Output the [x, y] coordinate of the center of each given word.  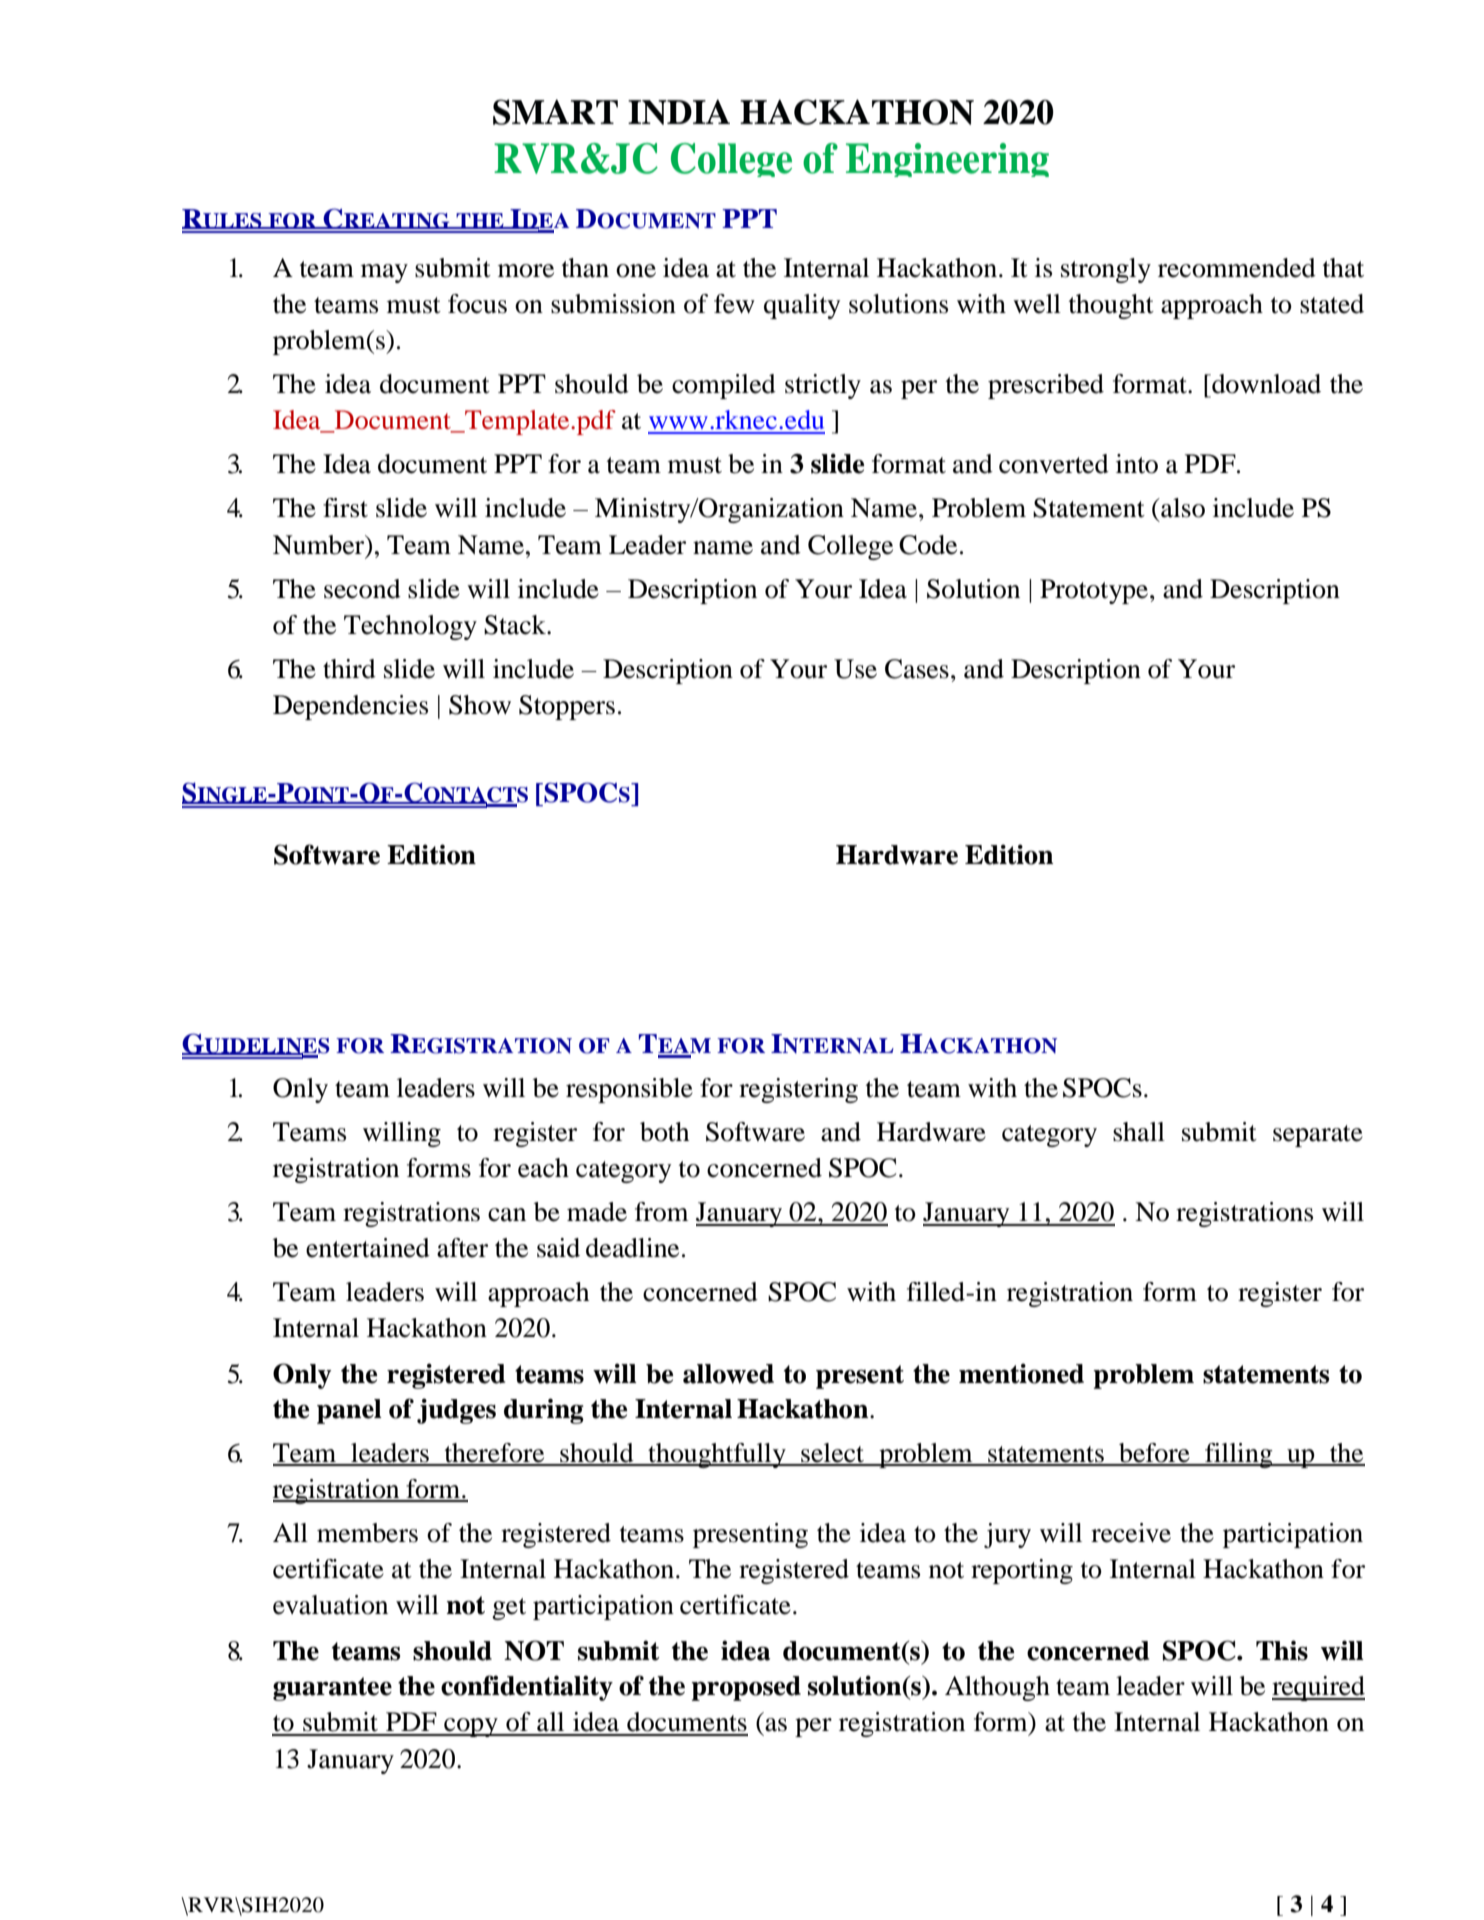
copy [471, 1727]
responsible [629, 1090]
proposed [746, 1688]
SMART [555, 112]
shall [1139, 1132]
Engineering [947, 160]
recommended [1237, 268]
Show [480, 705]
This [1282, 1650]
